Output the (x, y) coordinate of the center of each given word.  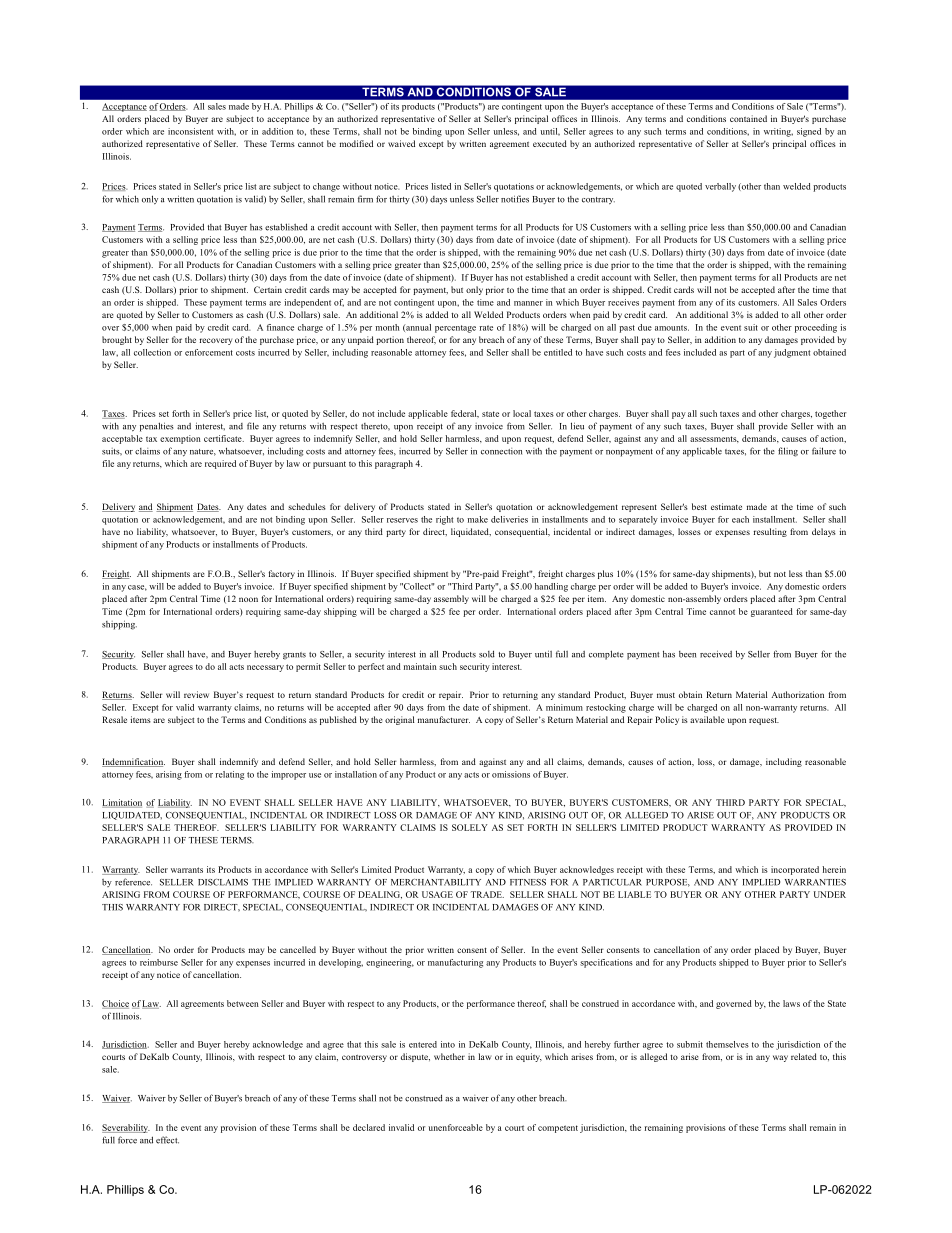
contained (748, 118)
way (780, 1058)
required (220, 464)
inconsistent (190, 131)
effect (167, 1140)
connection (501, 451)
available (707, 719)
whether (449, 1056)
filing (788, 452)
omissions (511, 774)
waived (401, 143)
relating (229, 775)
